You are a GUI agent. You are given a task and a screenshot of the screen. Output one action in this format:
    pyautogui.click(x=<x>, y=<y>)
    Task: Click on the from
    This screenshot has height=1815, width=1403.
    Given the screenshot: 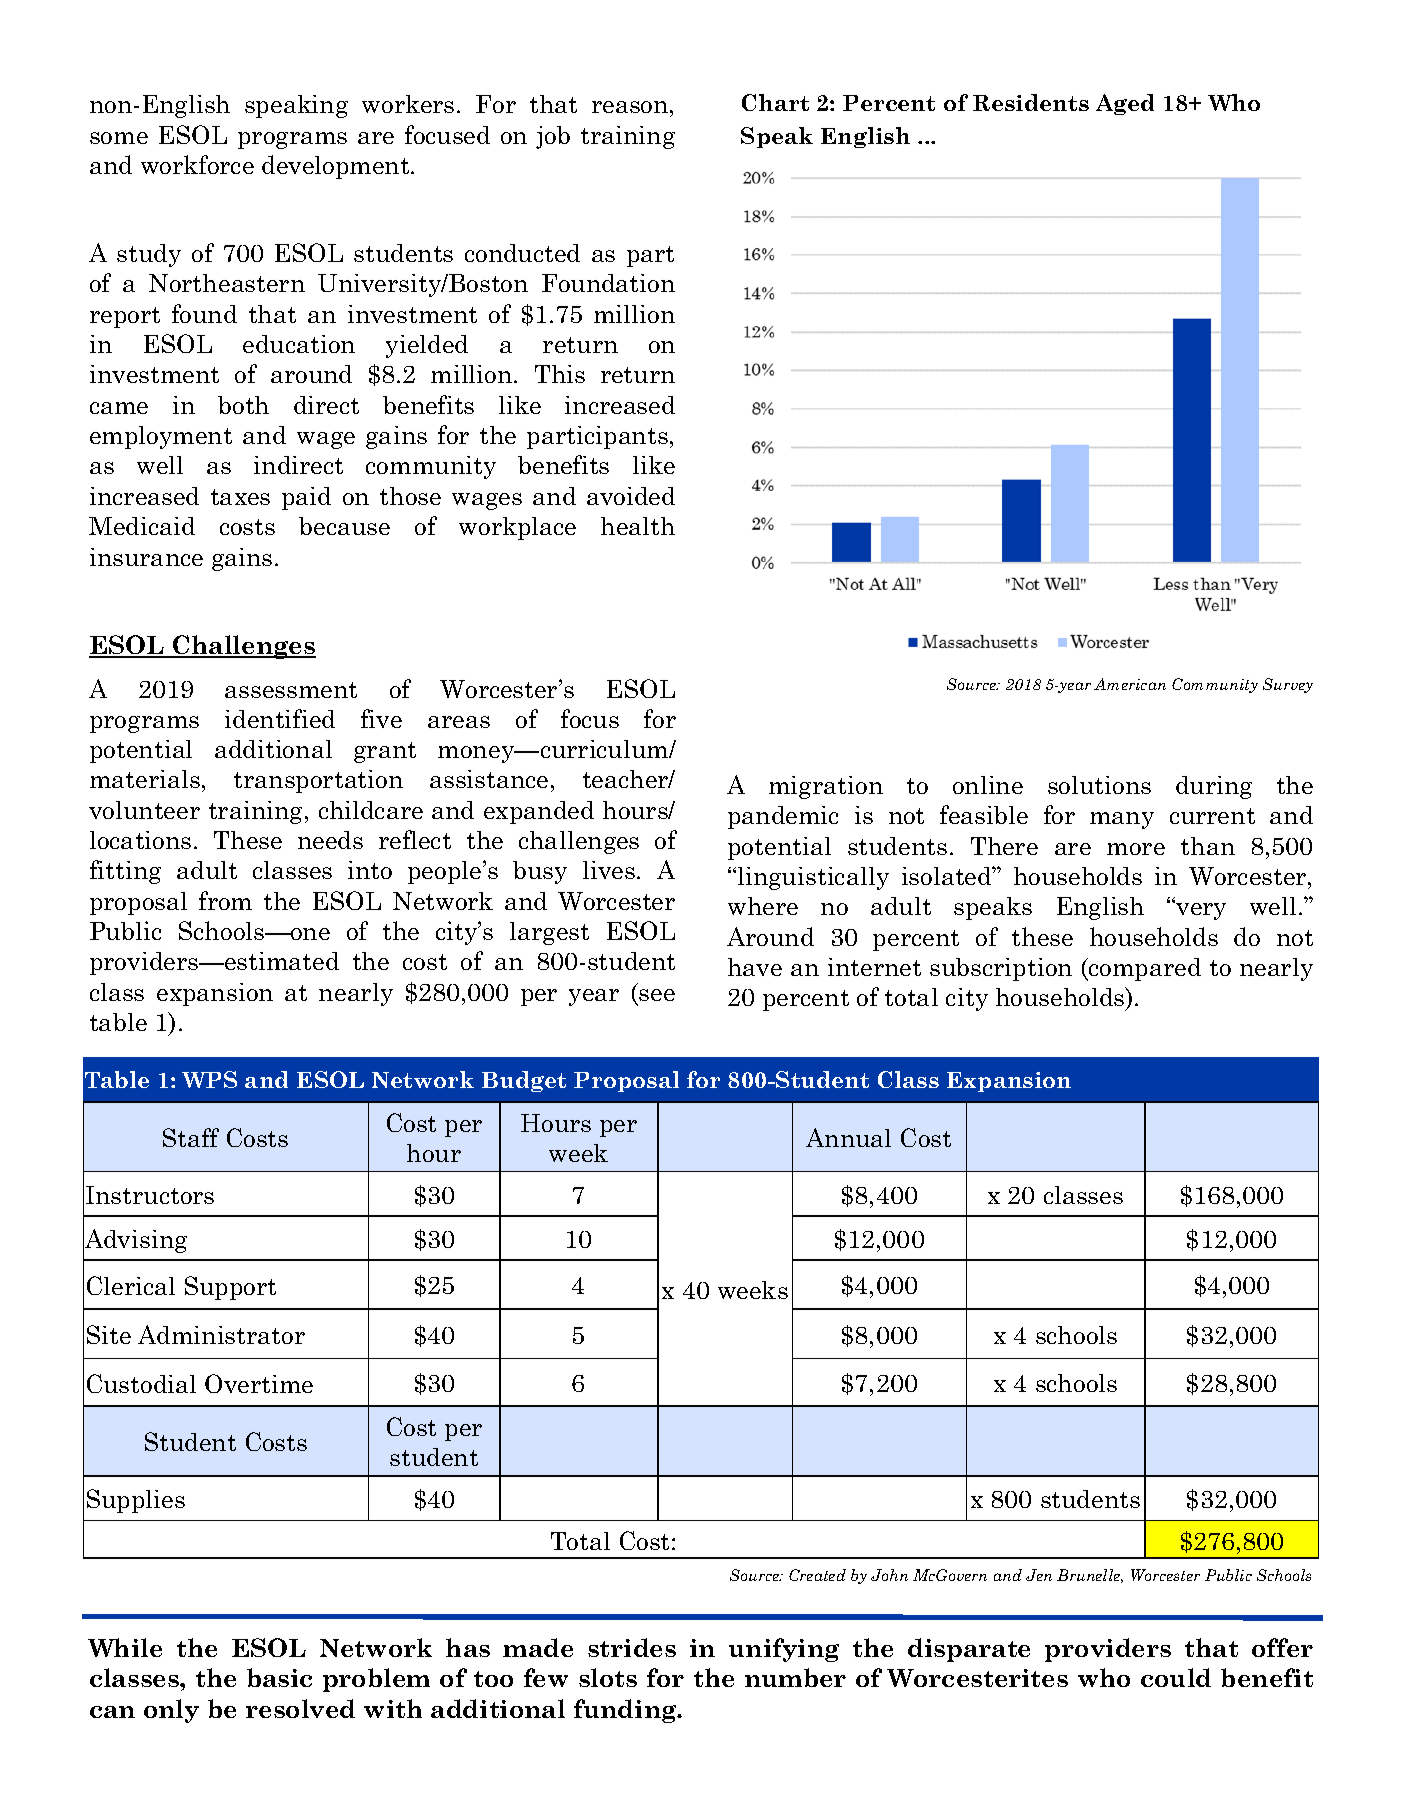 What is the action you would take?
    pyautogui.click(x=225, y=900)
